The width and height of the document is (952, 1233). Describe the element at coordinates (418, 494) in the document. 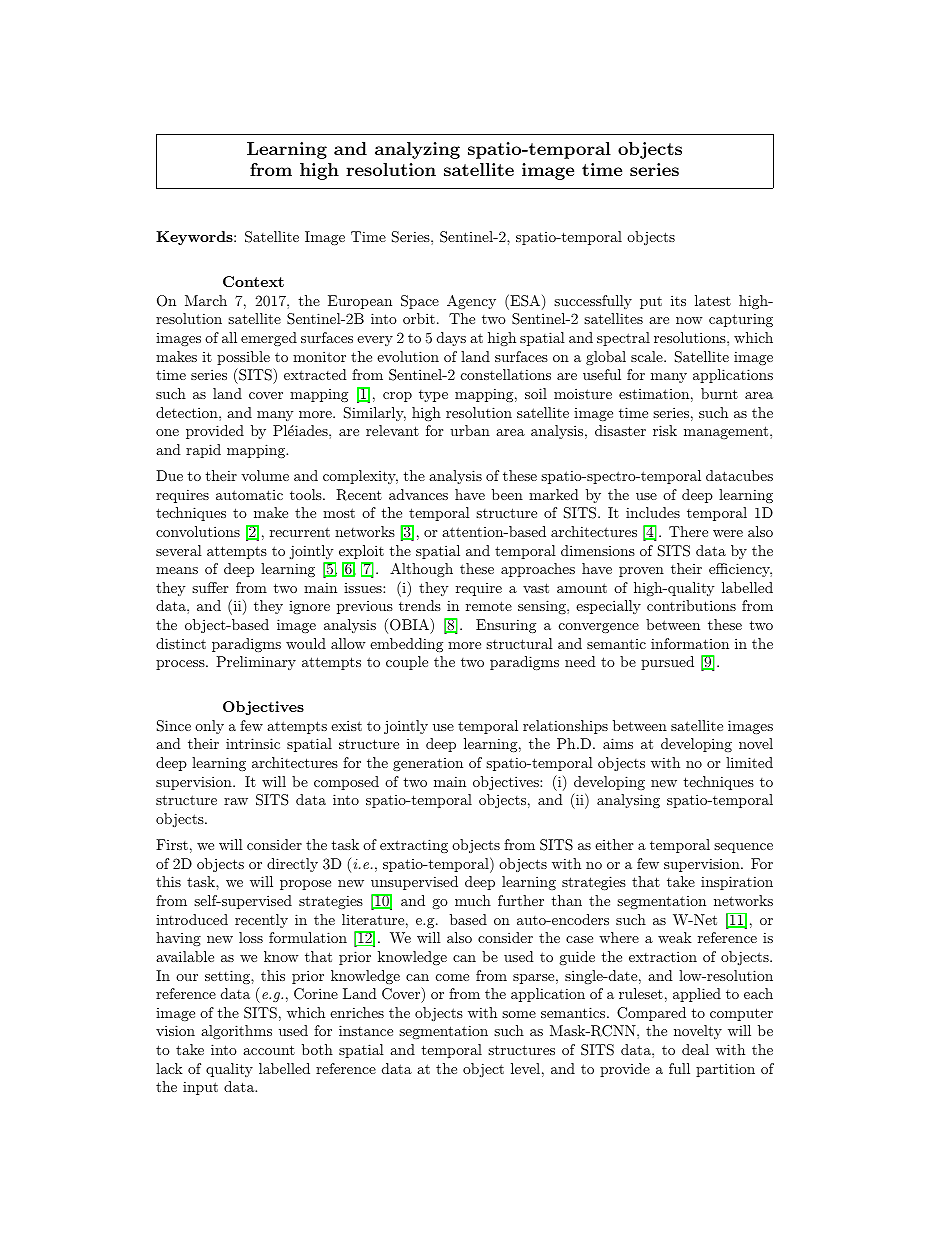

I see `advances` at that location.
